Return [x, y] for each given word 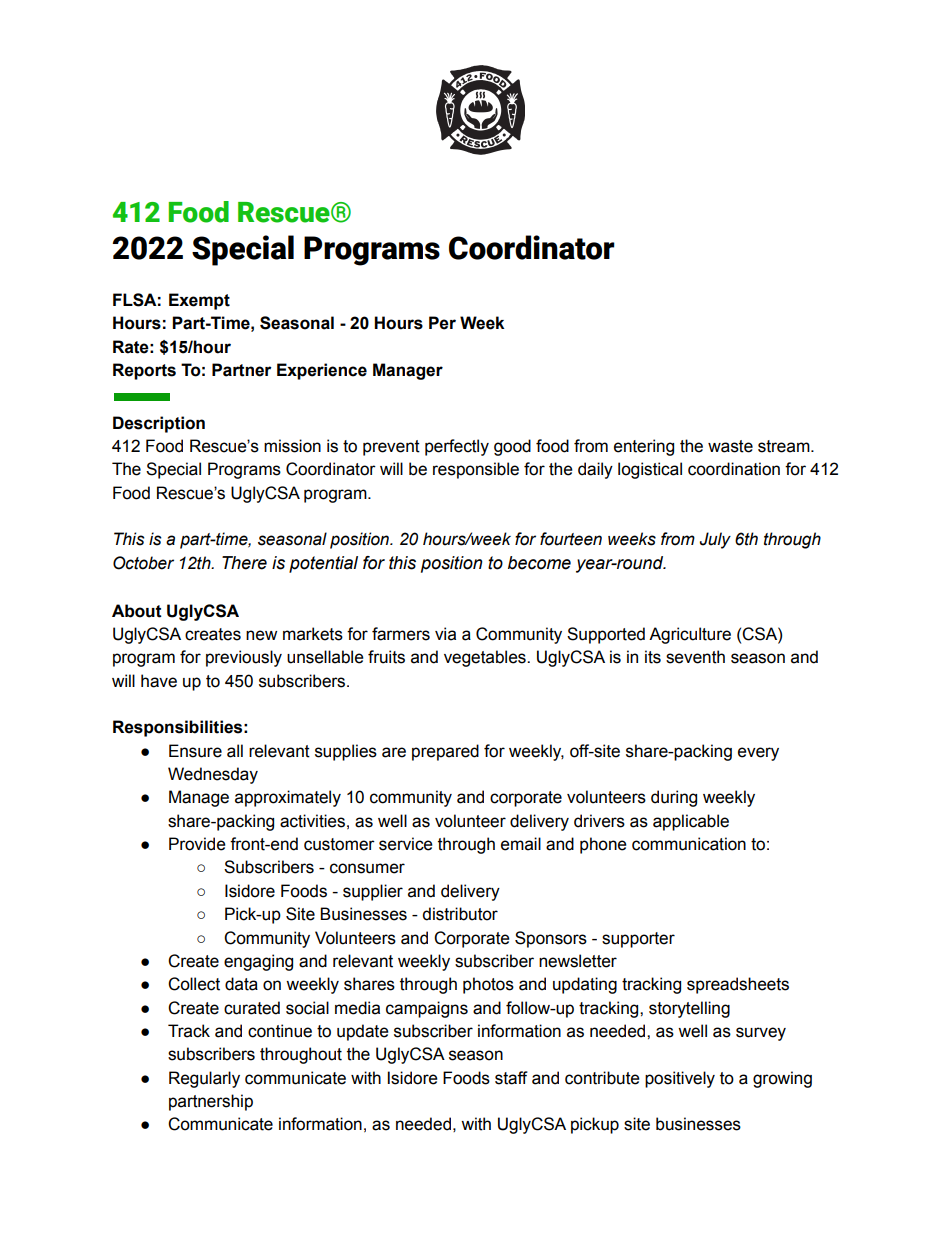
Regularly [204, 1079]
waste [730, 446]
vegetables [486, 658]
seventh [695, 657]
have [159, 681]
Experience [322, 371]
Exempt [199, 301]
